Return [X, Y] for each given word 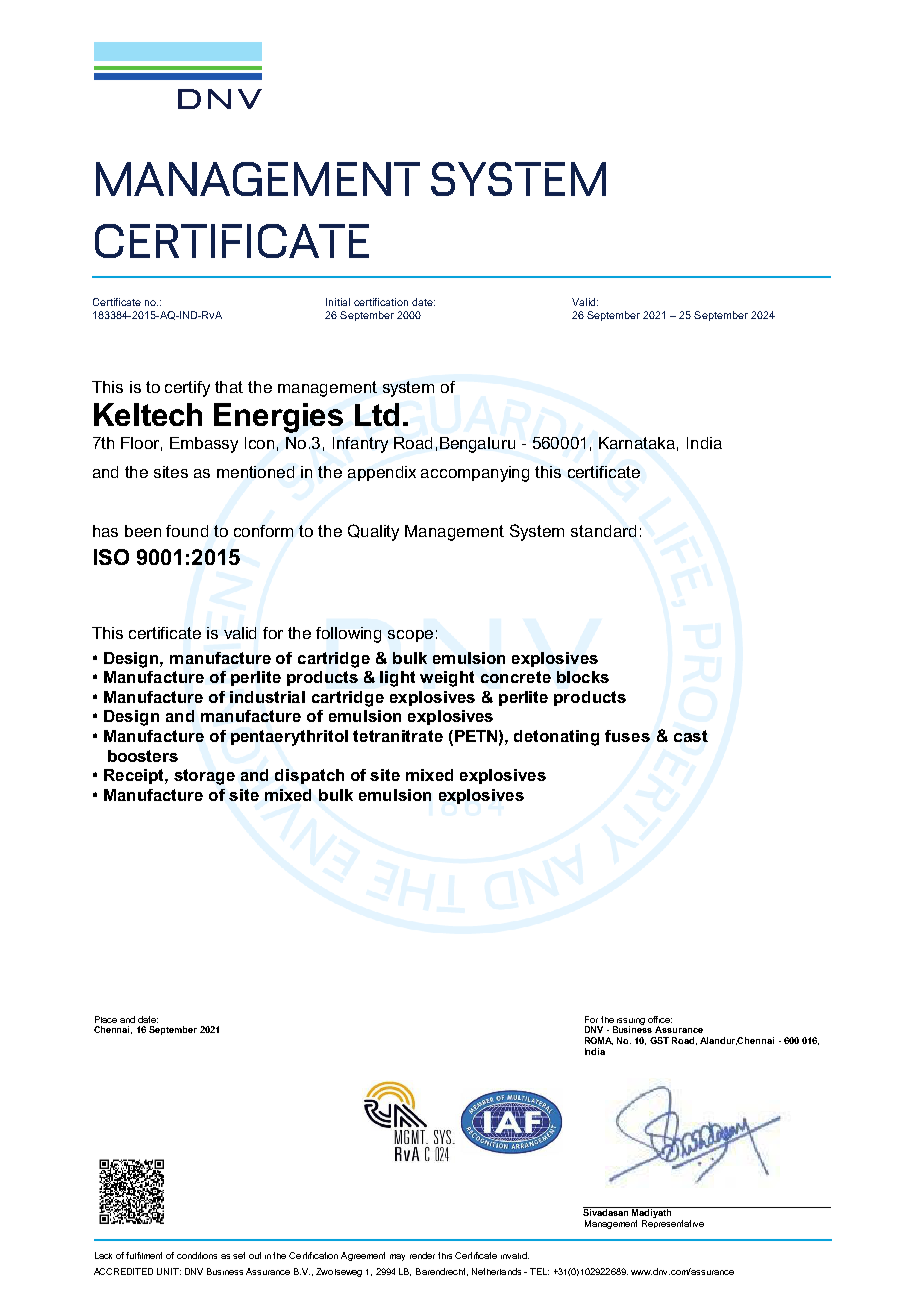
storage [204, 777]
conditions [197, 1255]
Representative [673, 1224]
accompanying [475, 474]
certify [187, 389]
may [397, 1257]
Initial [338, 302]
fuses [627, 736]
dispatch [309, 776]
